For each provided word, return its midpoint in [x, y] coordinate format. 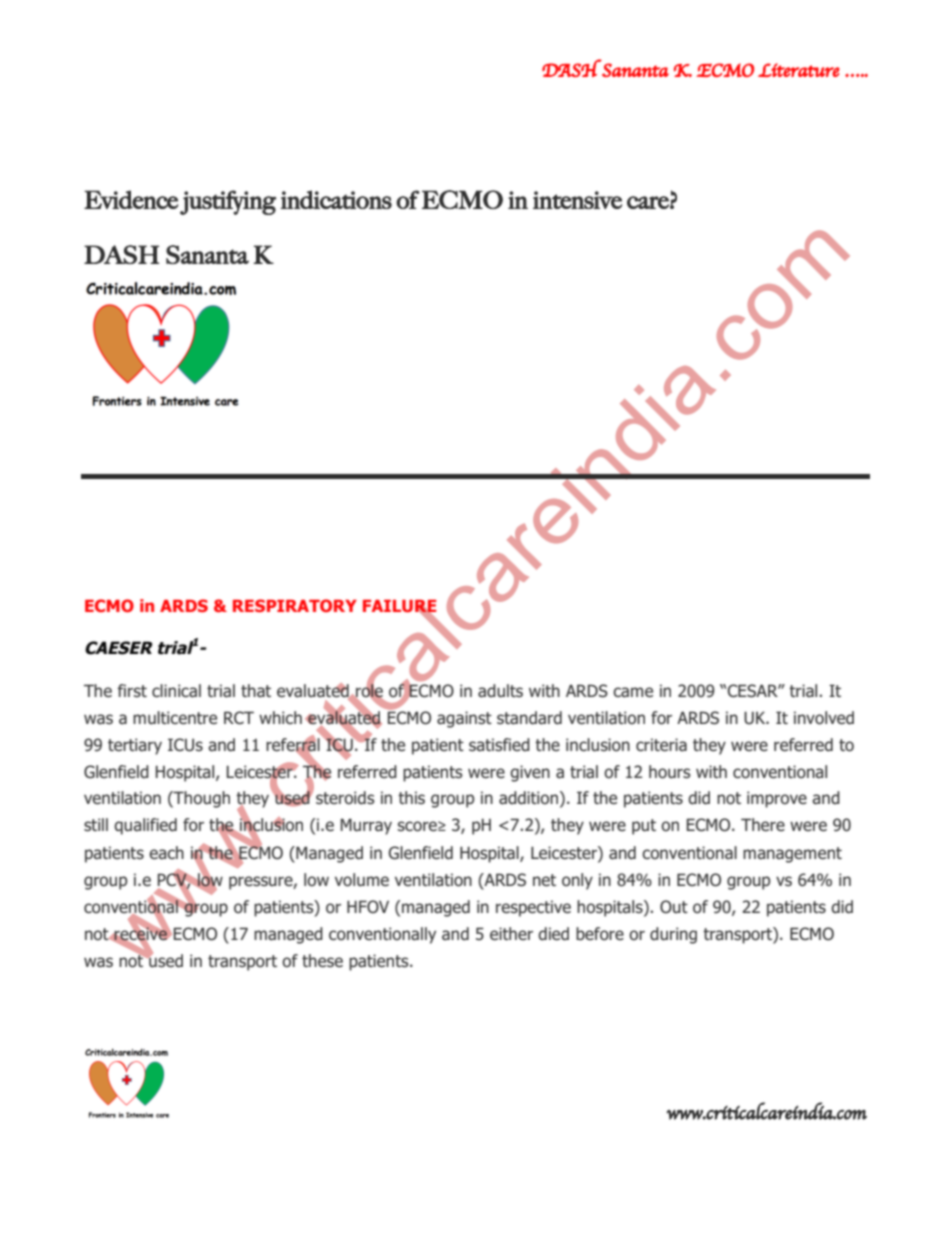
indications [336, 199]
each [166, 853]
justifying [228, 202]
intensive [577, 200]
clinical [176, 691]
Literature [799, 70]
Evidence [131, 199]
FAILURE [400, 607]
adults [500, 691]
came [633, 692]
